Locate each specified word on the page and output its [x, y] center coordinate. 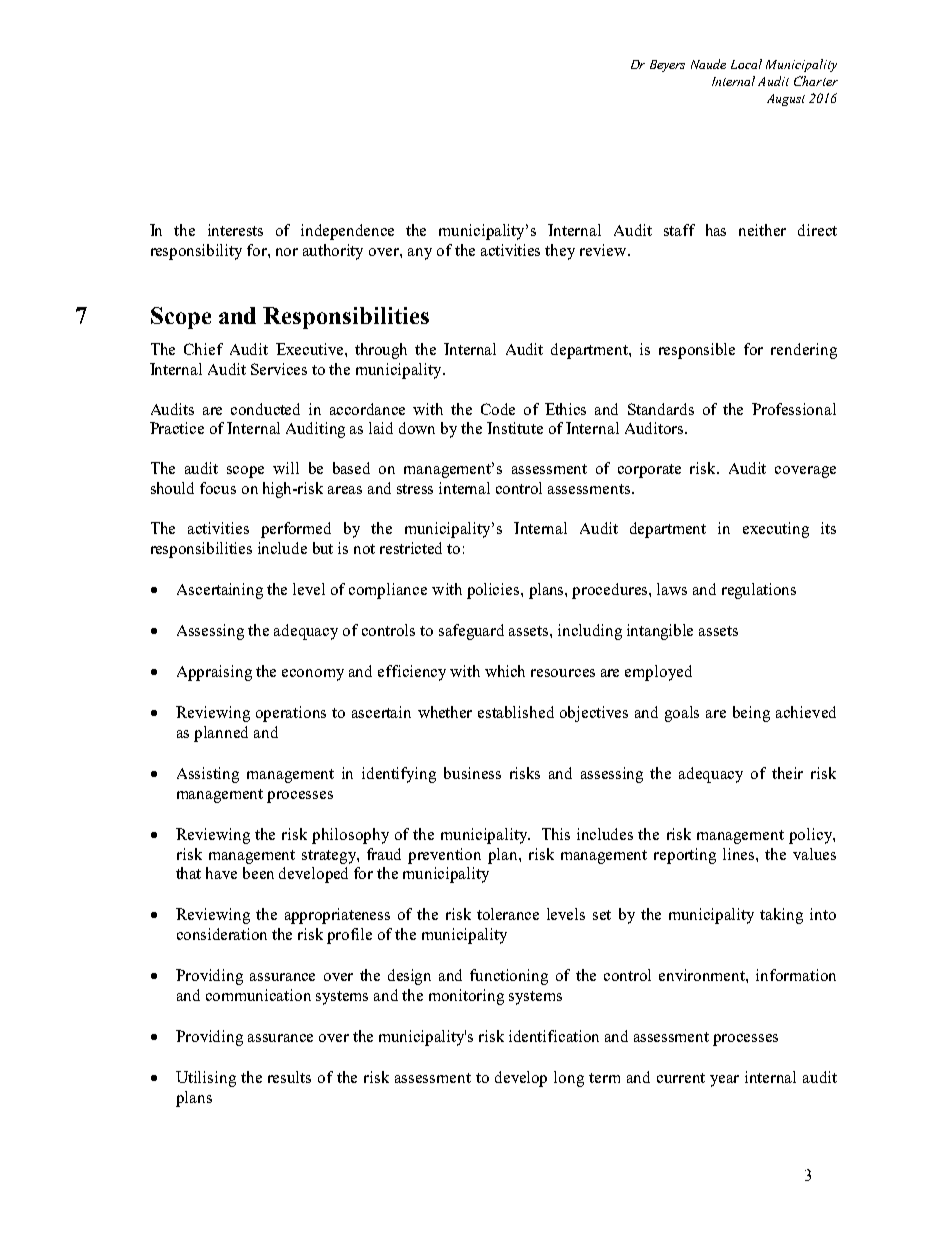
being [751, 714]
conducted [265, 409]
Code [498, 409]
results [289, 1077]
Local [746, 64]
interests [235, 230]
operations [291, 714]
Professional [794, 409]
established [516, 712]
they [560, 252]
